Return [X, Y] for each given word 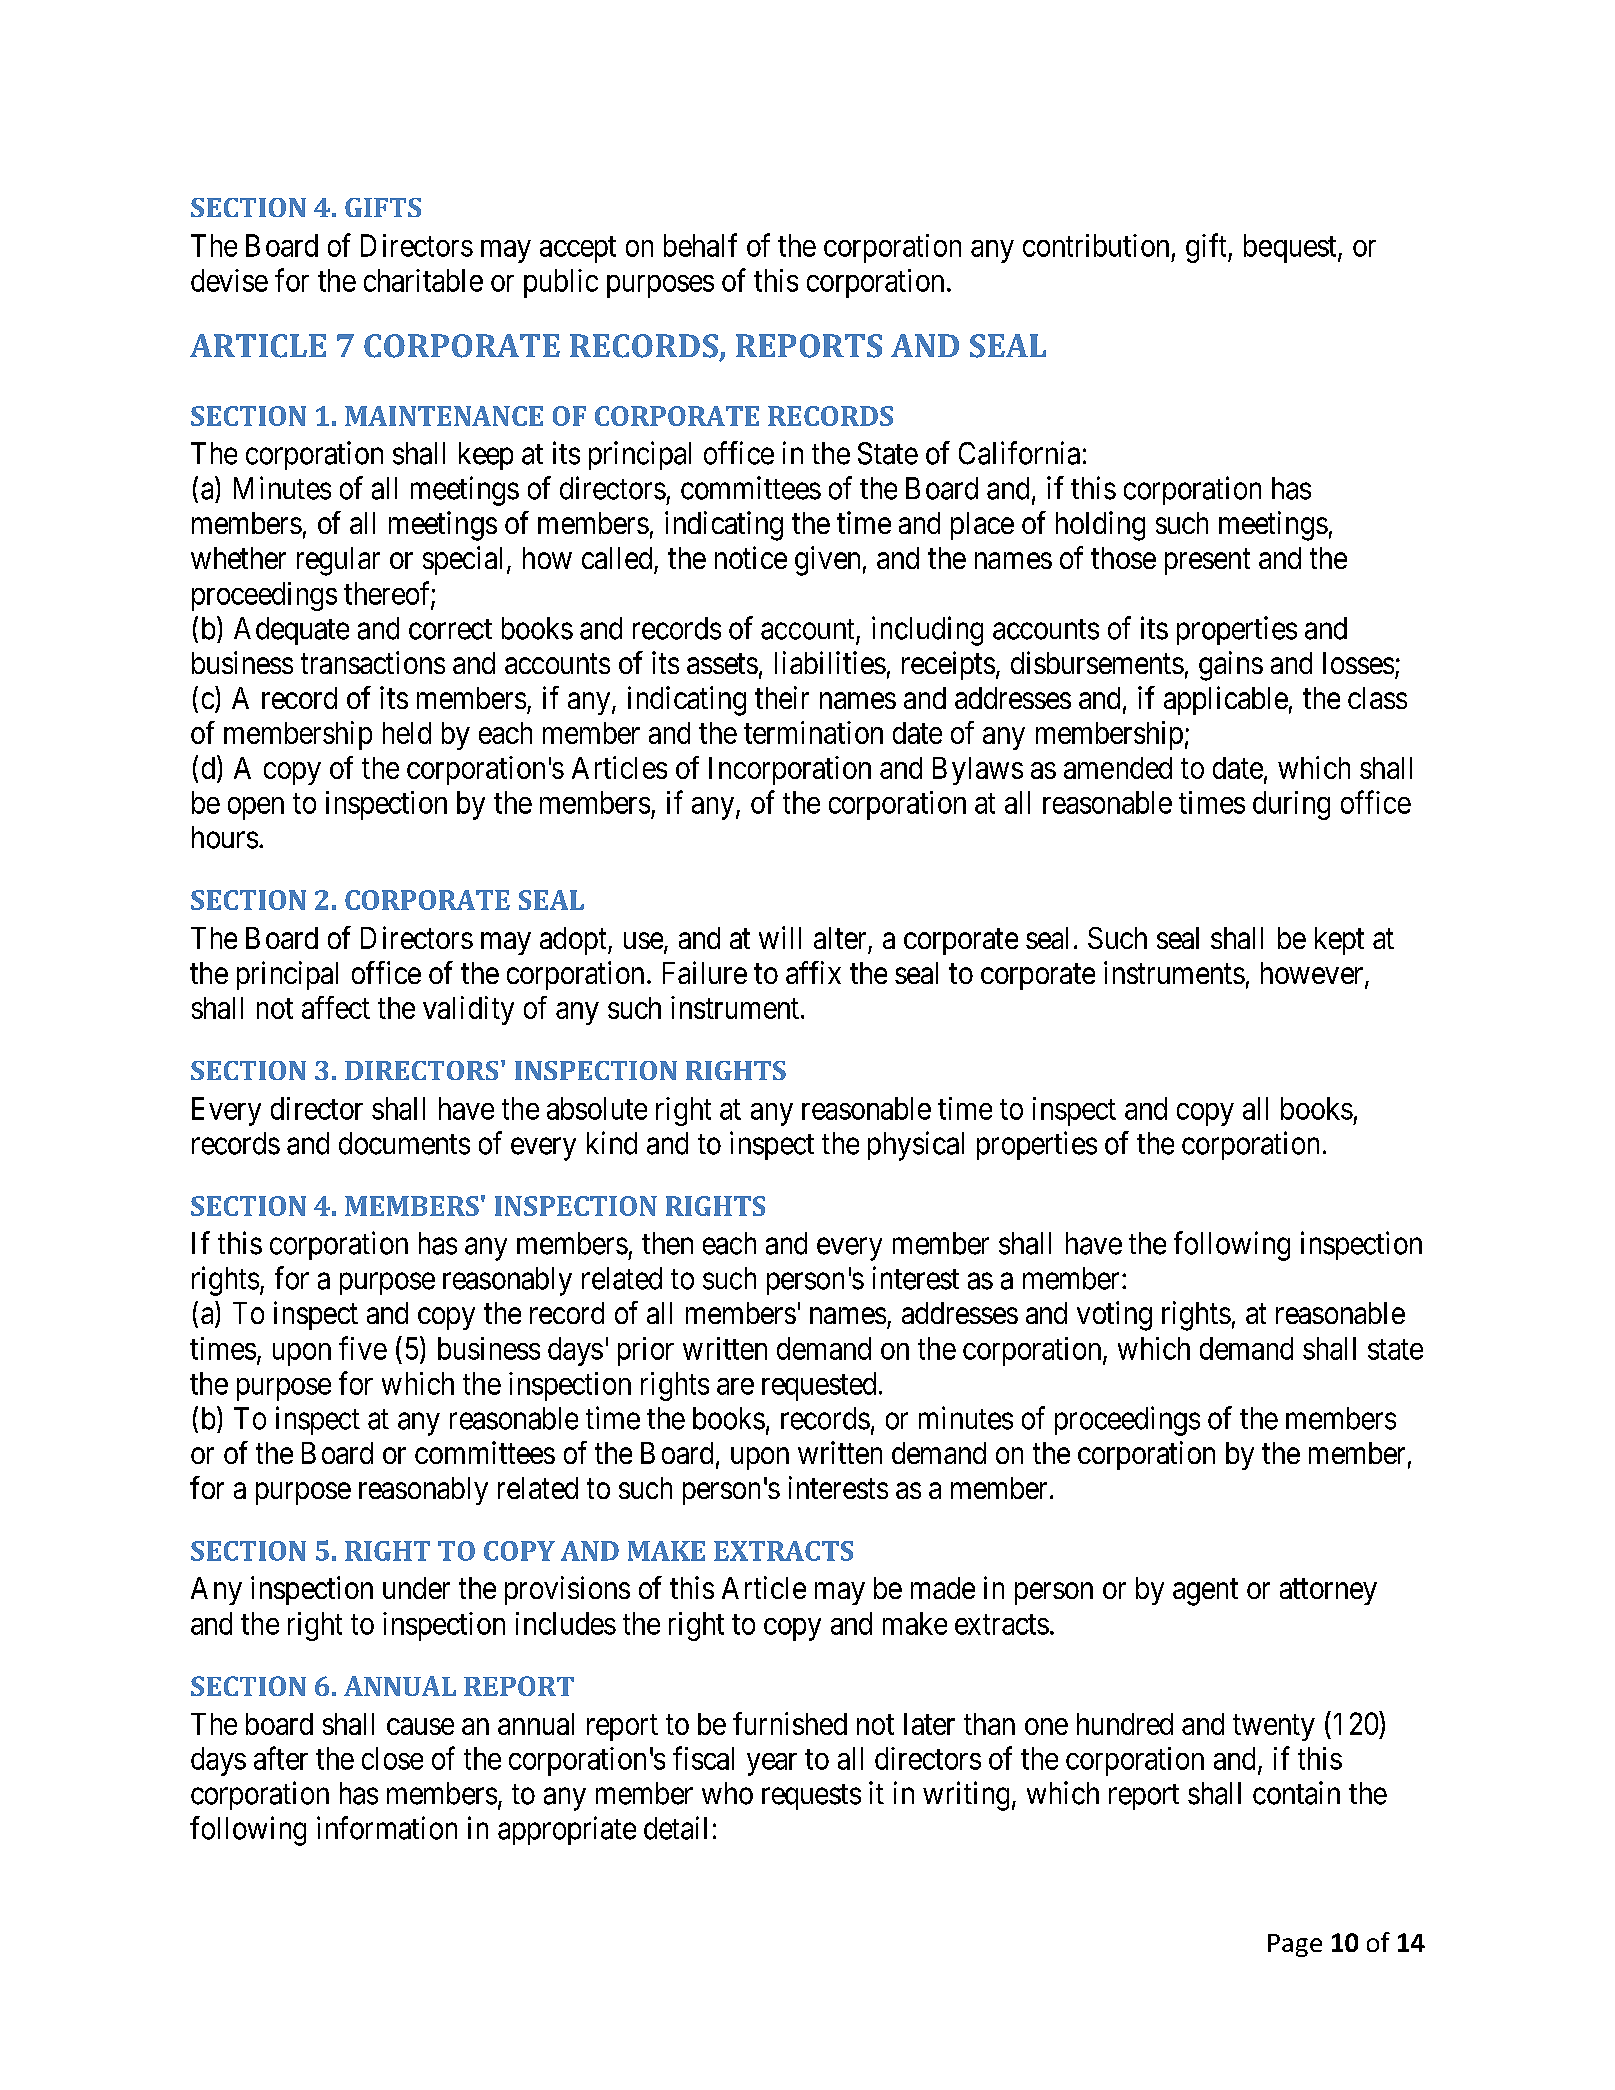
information [387, 1828]
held [407, 733]
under [416, 1588]
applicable [1226, 700]
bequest [1291, 248]
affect [336, 1007]
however [1313, 974]
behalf [700, 245]
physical [916, 1146]
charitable [423, 280]
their [782, 697]
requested [819, 1386]
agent [1205, 1592]
